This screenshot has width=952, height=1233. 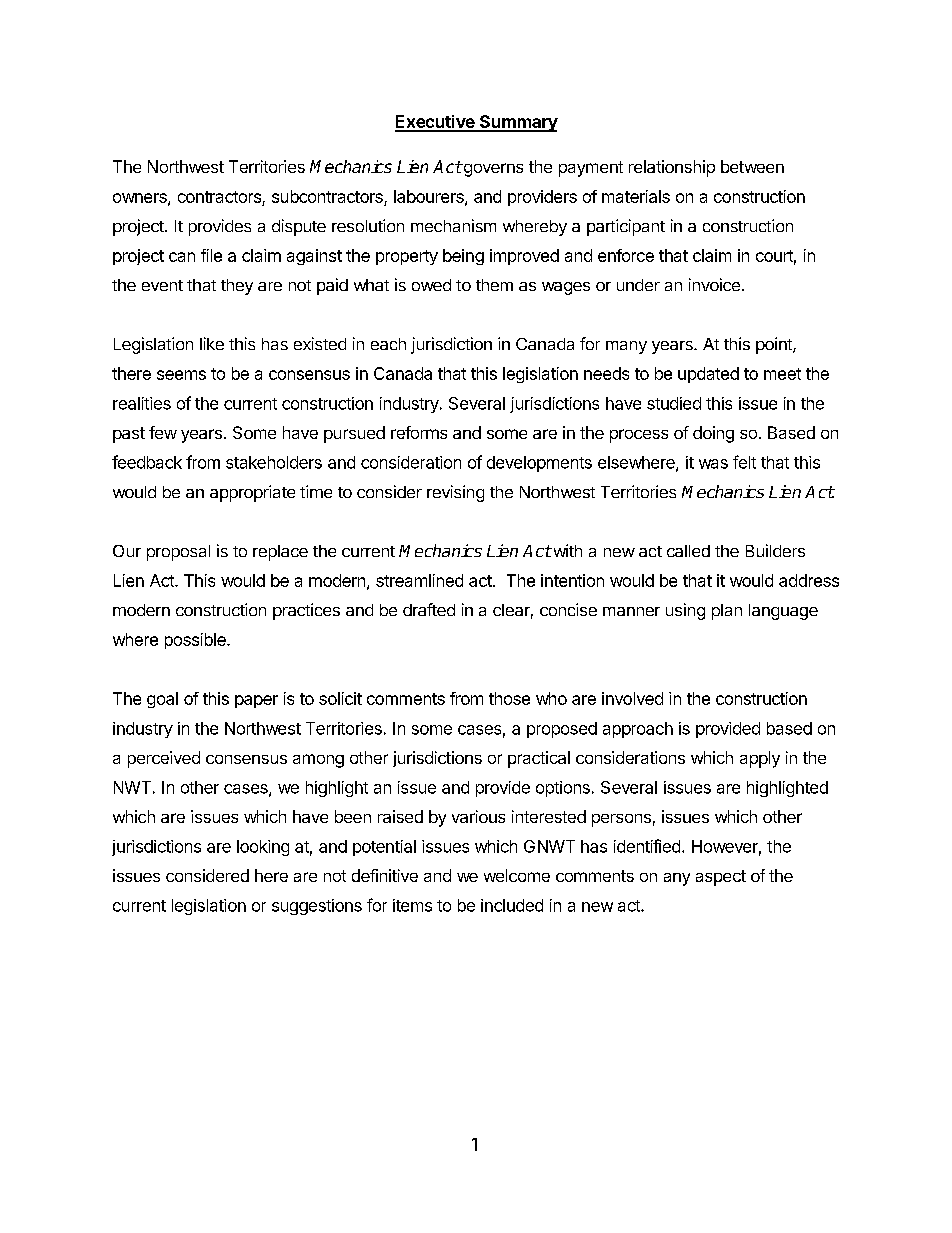 I want to click on seems, so click(x=181, y=375).
